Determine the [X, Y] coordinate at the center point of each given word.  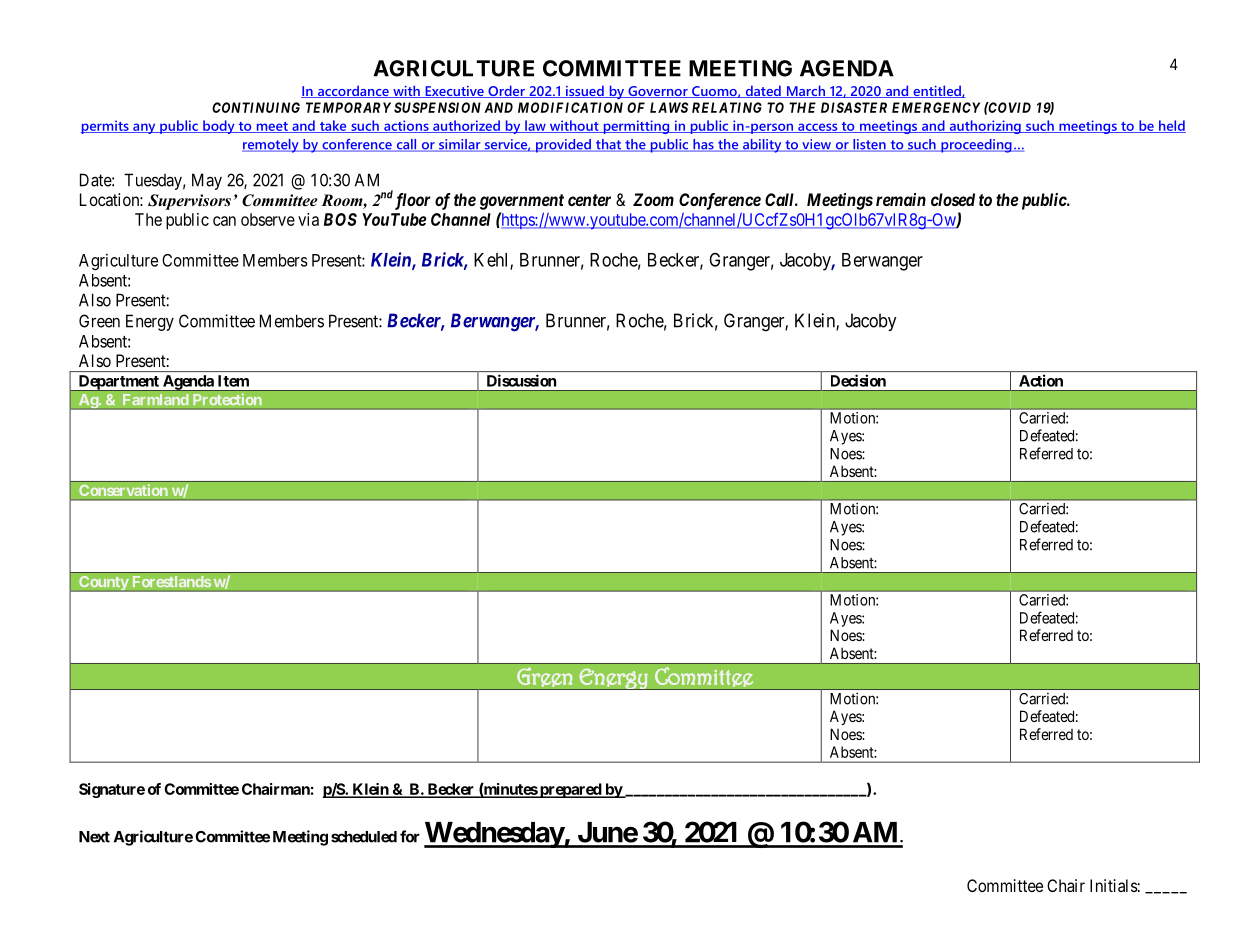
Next [94, 837]
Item [233, 381]
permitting [636, 127]
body [219, 127]
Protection [227, 399]
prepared [570, 790]
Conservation [123, 490]
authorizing [985, 127]
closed [953, 199]
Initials [1114, 885]
